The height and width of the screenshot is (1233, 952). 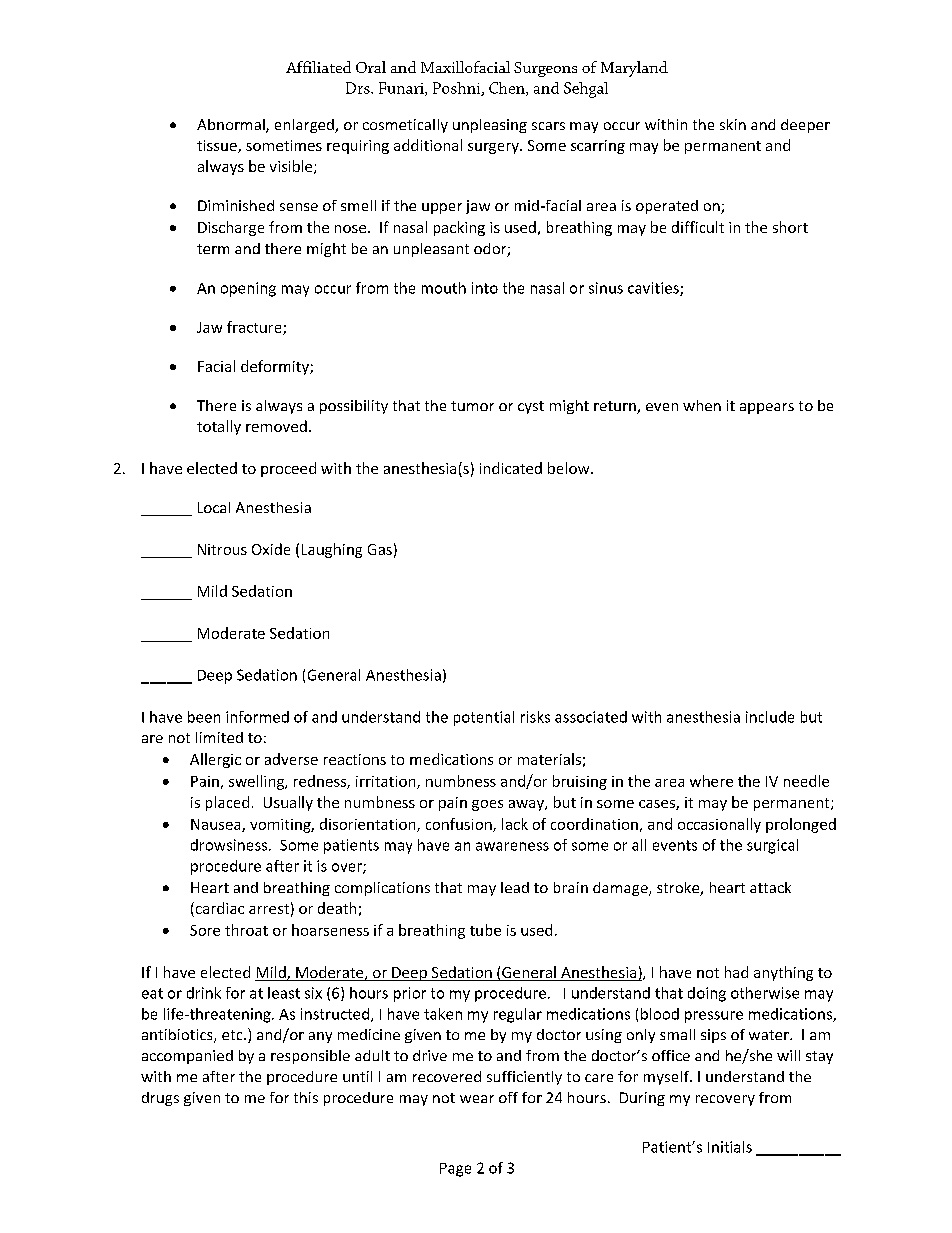 I want to click on this, so click(x=306, y=1097).
